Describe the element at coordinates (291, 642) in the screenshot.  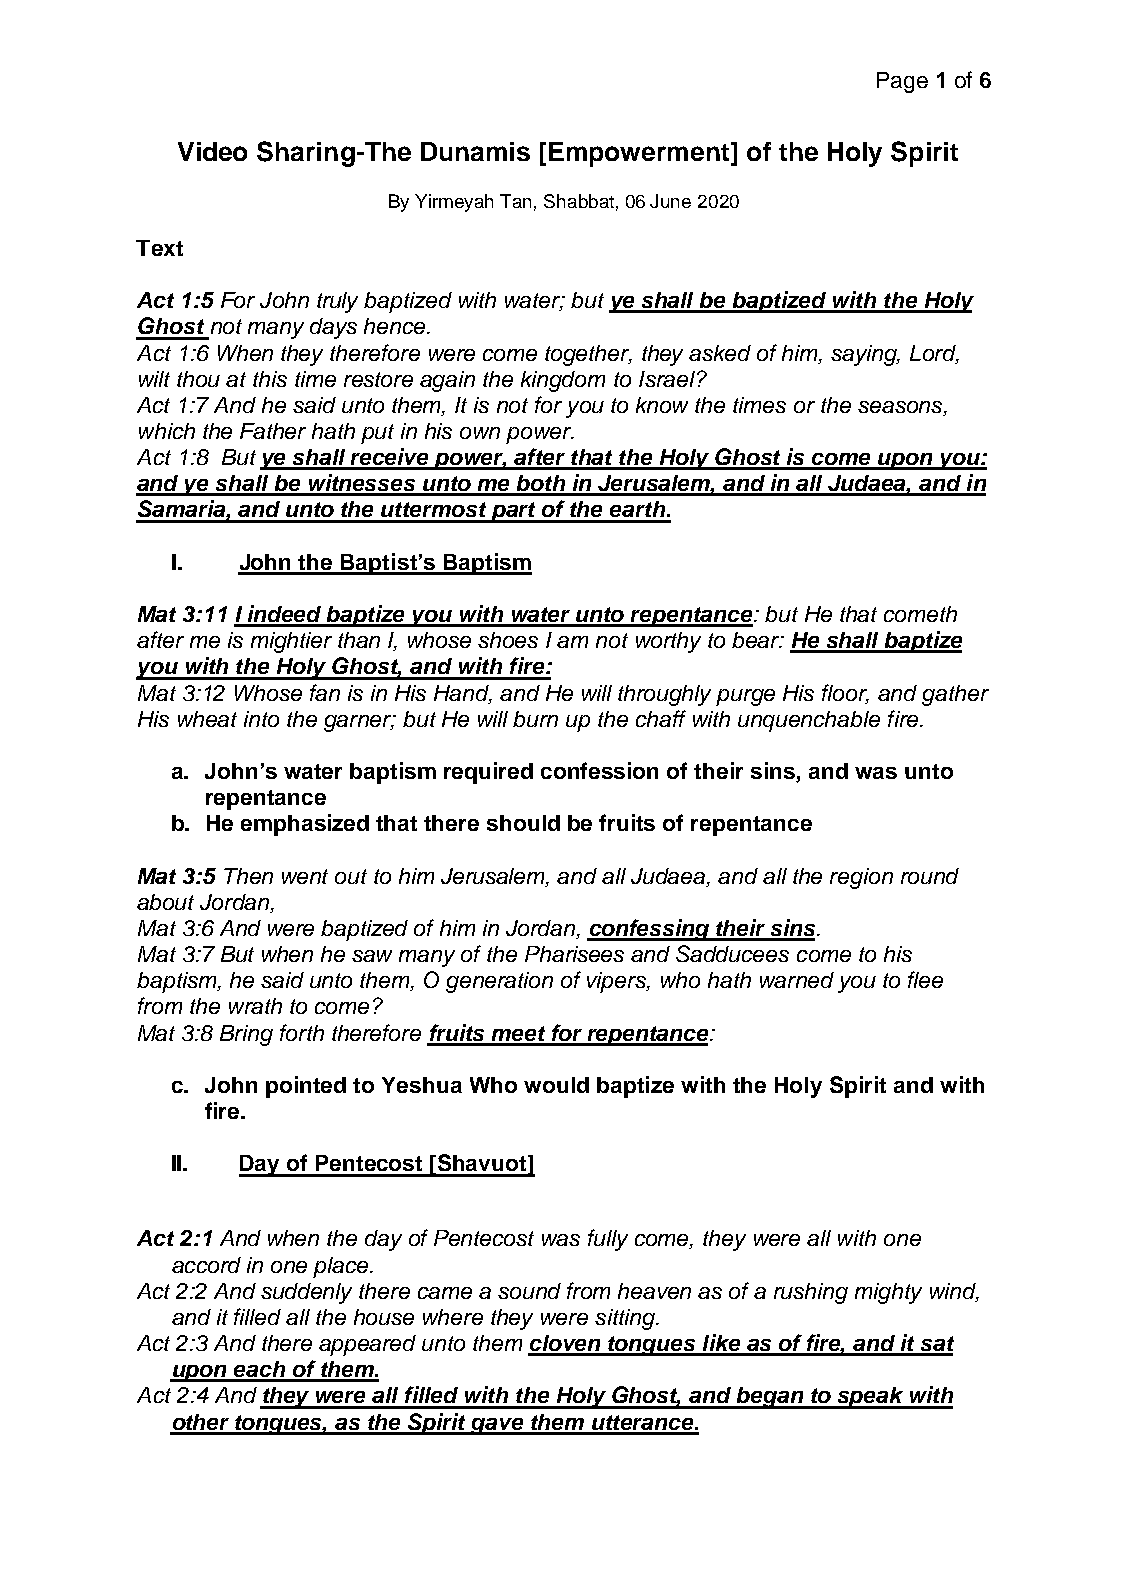
I see `mightier` at that location.
